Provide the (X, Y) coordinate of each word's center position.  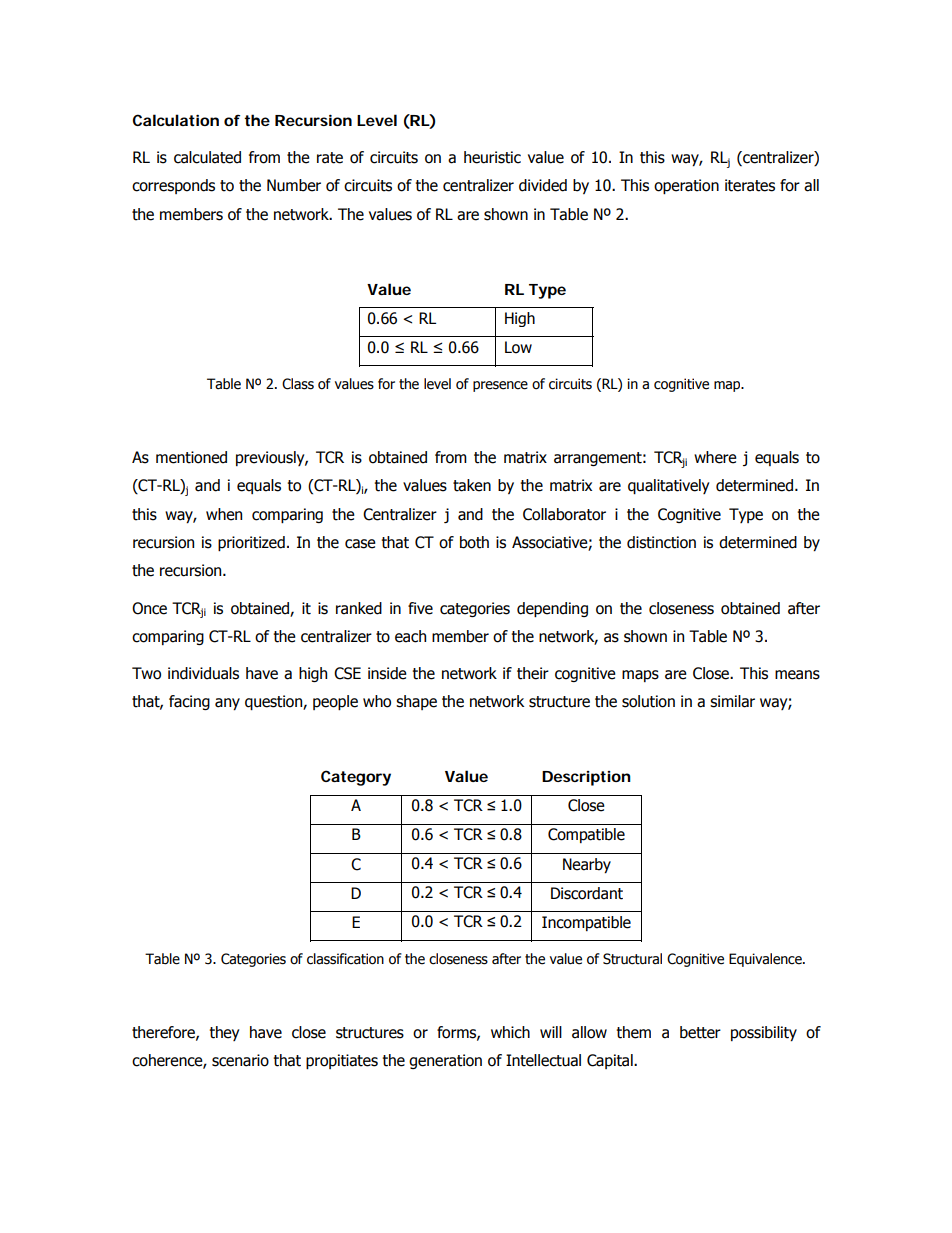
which (510, 1032)
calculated (207, 157)
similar (732, 701)
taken (472, 485)
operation (686, 186)
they (224, 1033)
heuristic (492, 157)
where (715, 457)
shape (416, 702)
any (227, 704)
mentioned (191, 457)
